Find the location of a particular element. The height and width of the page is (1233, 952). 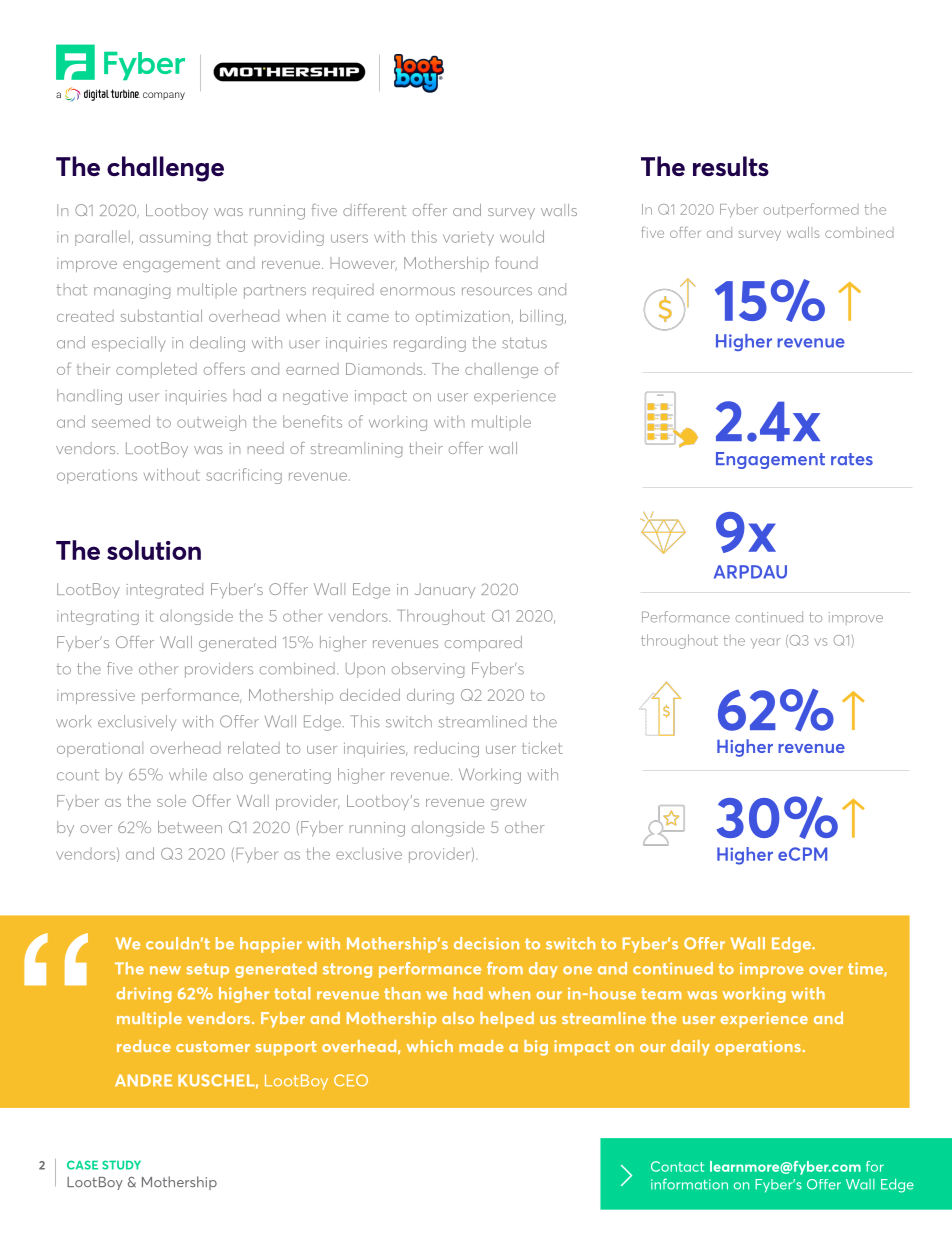

STUDY is located at coordinates (121, 1165).
